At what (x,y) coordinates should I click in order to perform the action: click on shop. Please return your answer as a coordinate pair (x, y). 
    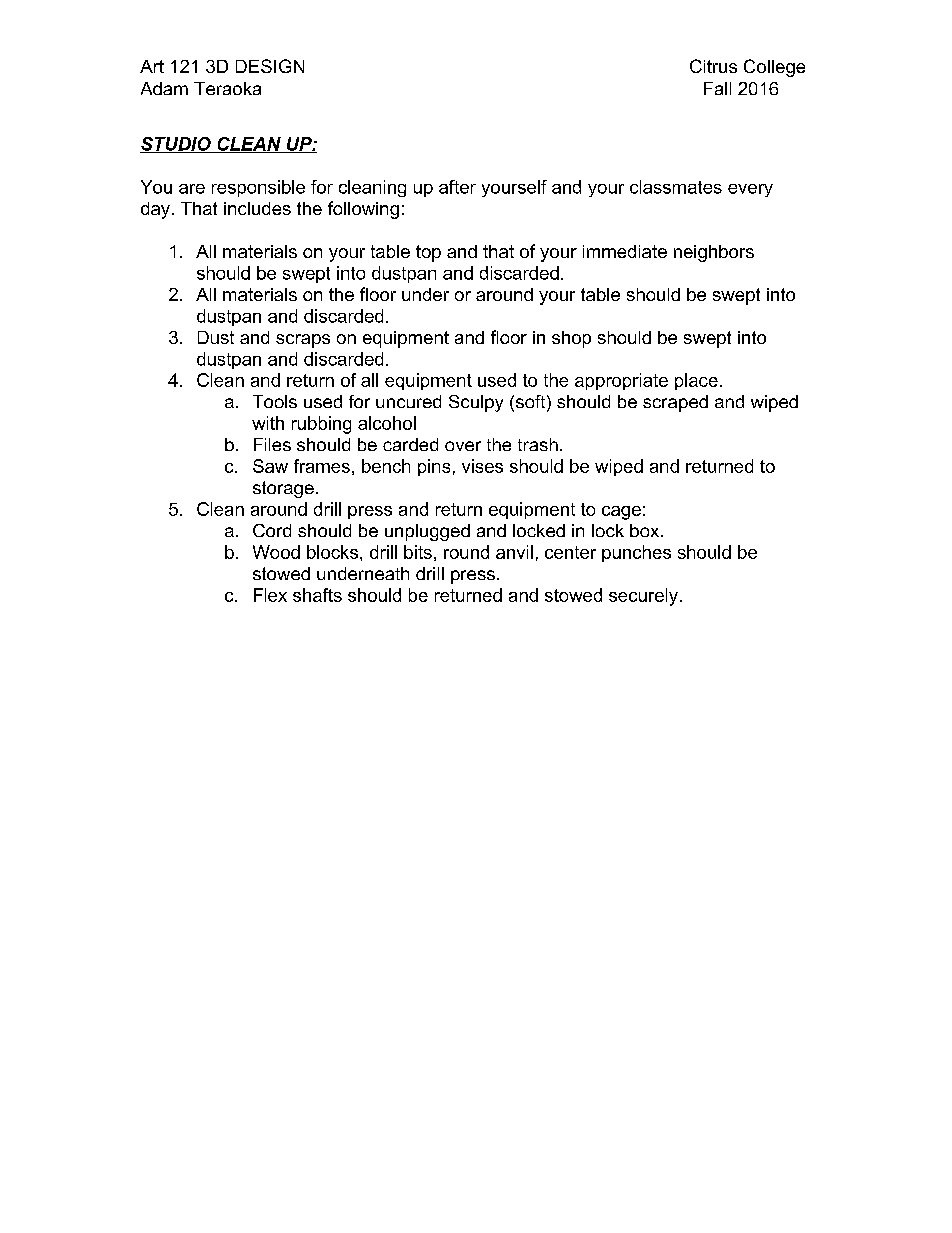
    Looking at the image, I should click on (571, 339).
